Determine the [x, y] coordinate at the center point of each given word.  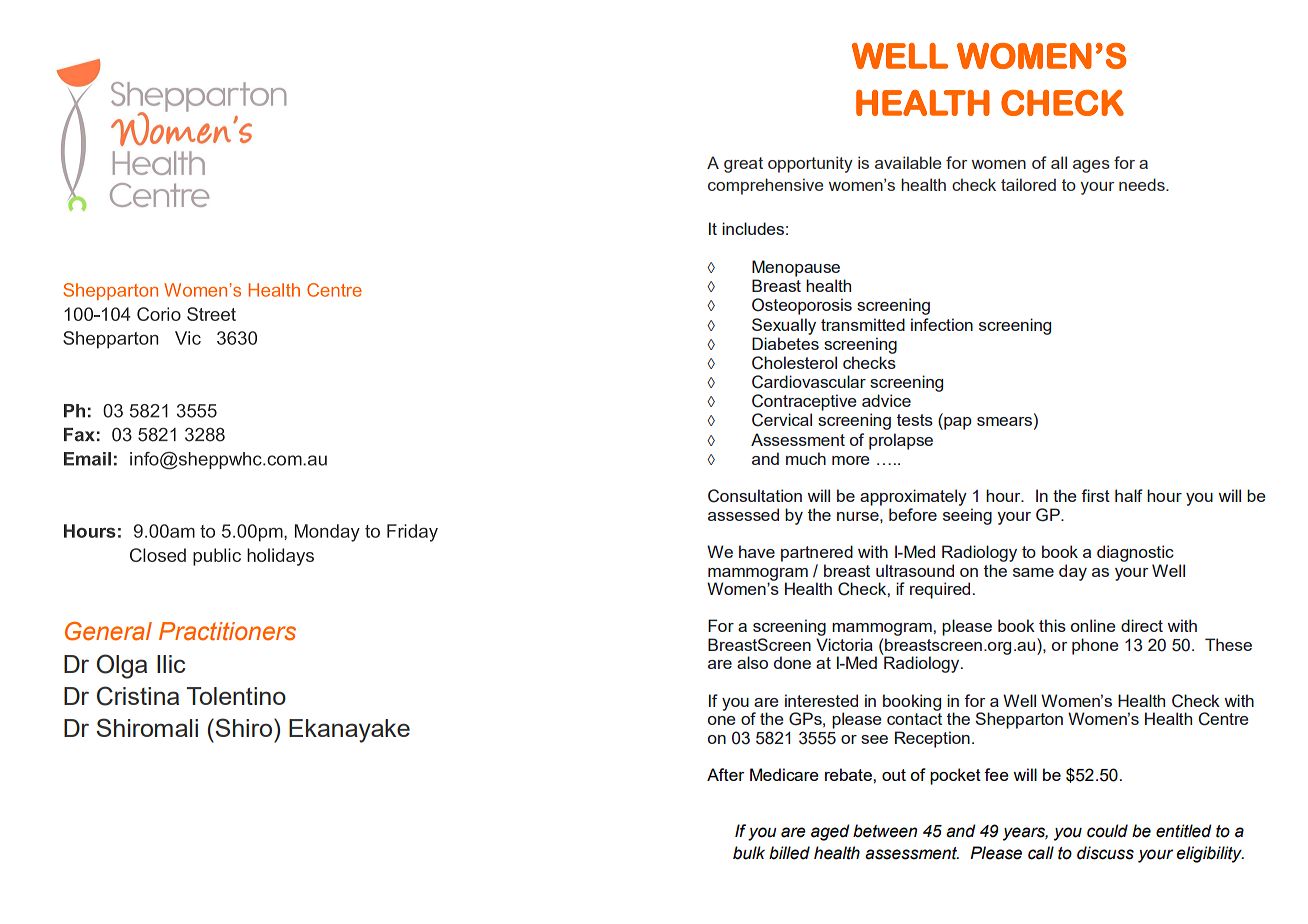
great [743, 165]
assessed [743, 514]
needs [1143, 184]
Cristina [138, 696]
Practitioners [227, 631]
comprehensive [765, 186]
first [1095, 495]
